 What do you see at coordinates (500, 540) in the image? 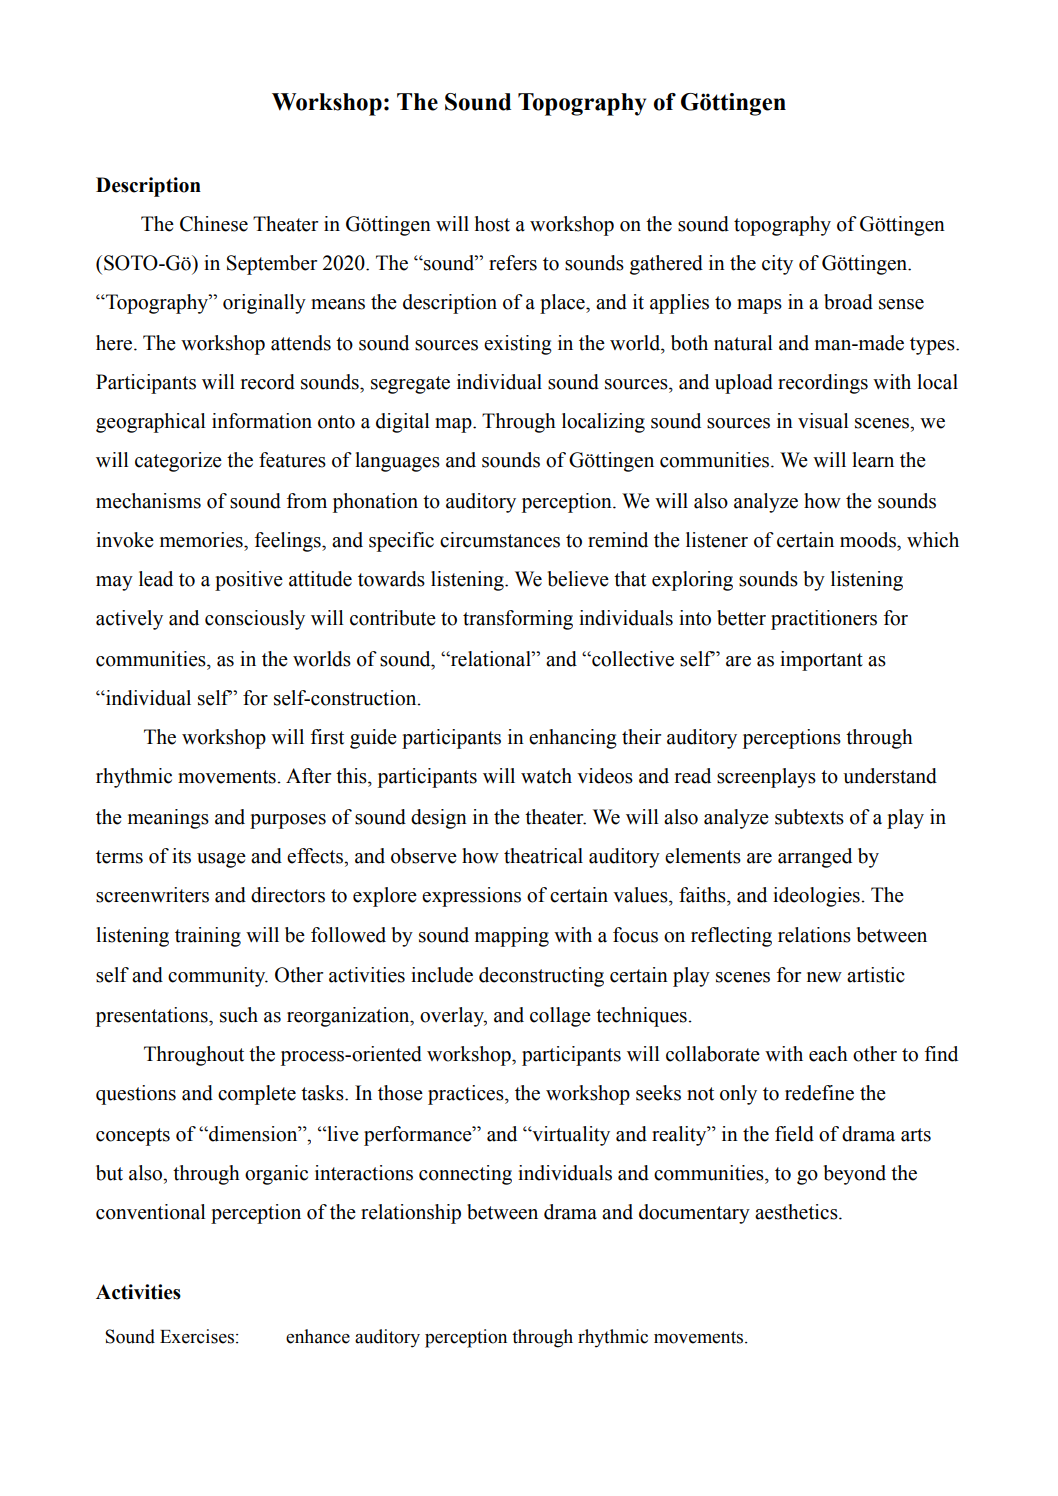
I see `circumstances` at bounding box center [500, 540].
